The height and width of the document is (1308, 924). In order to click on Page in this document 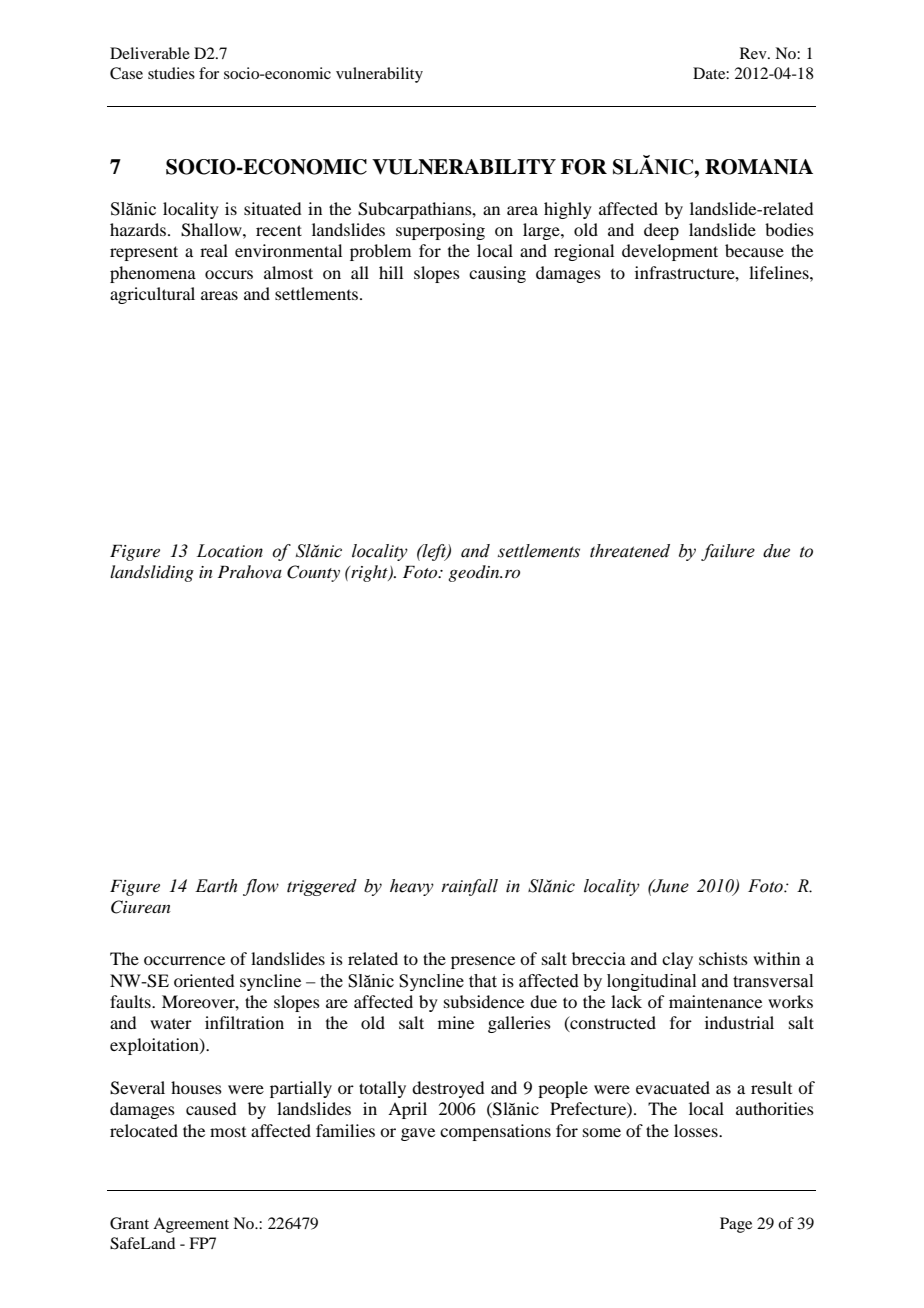, I will do `click(736, 1225)`.
